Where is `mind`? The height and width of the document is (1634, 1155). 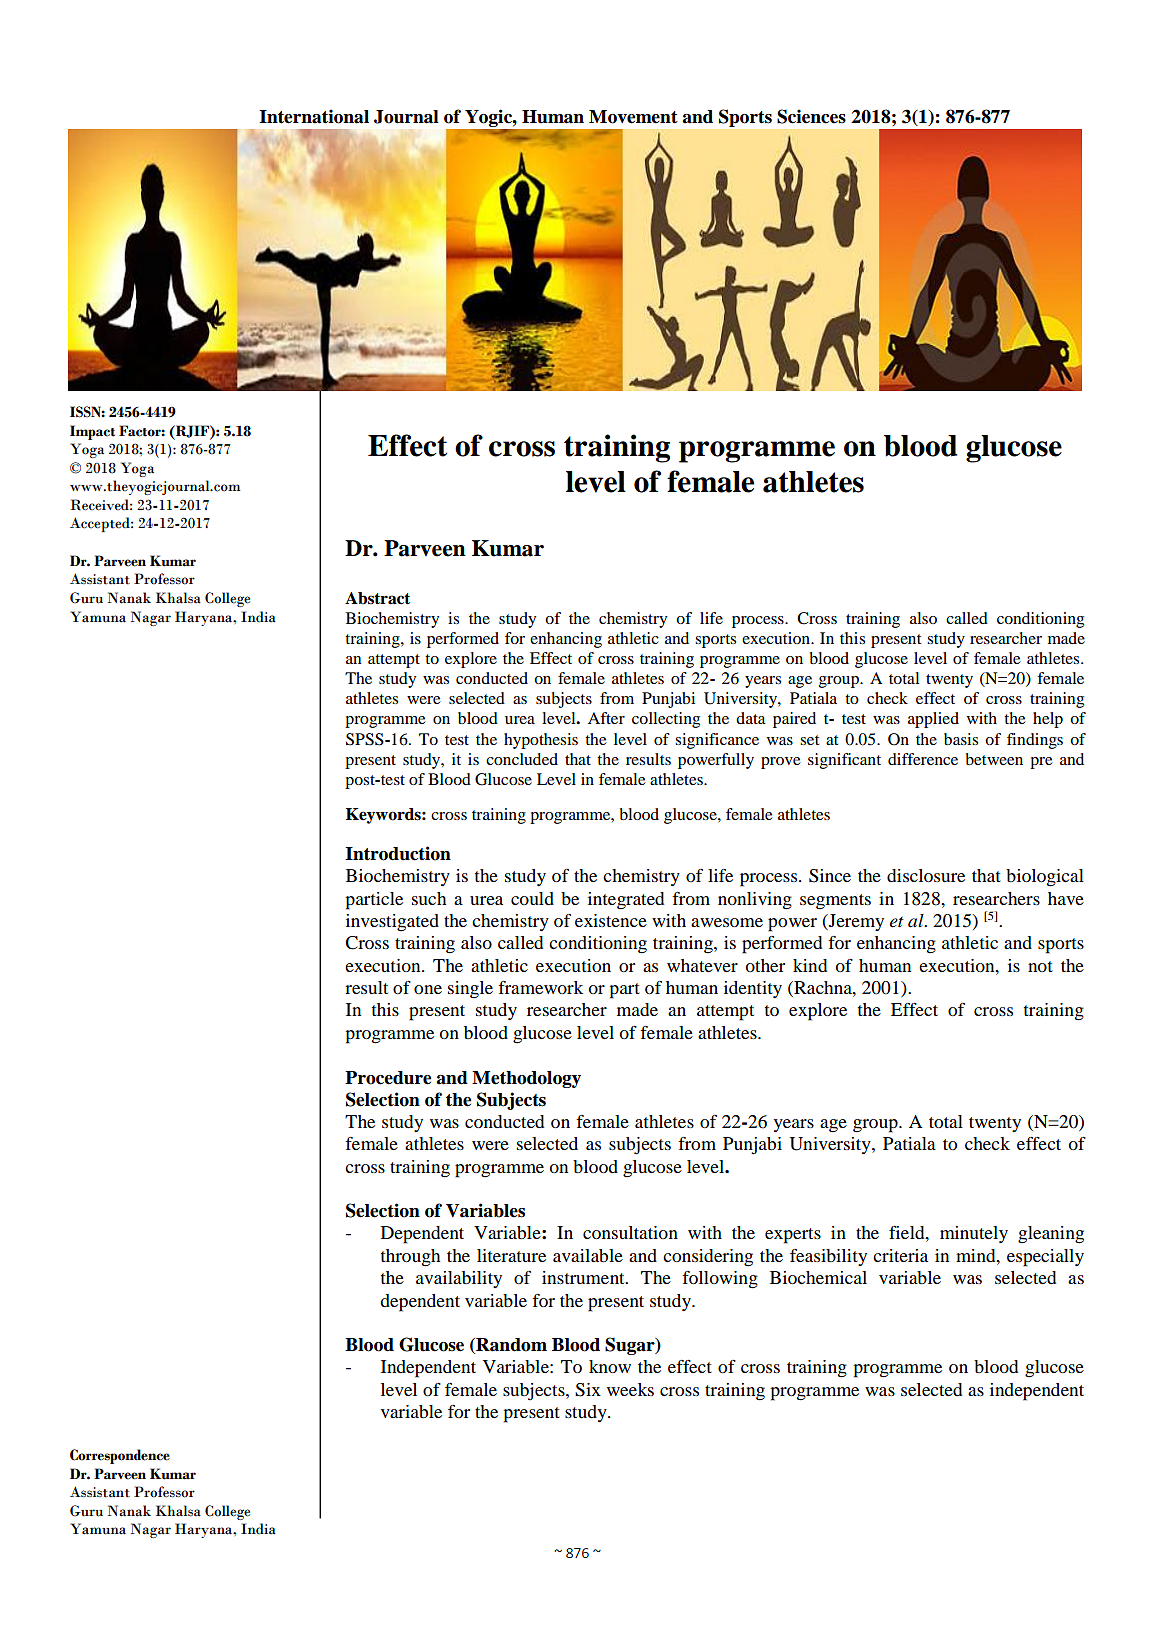
mind is located at coordinates (977, 1255).
